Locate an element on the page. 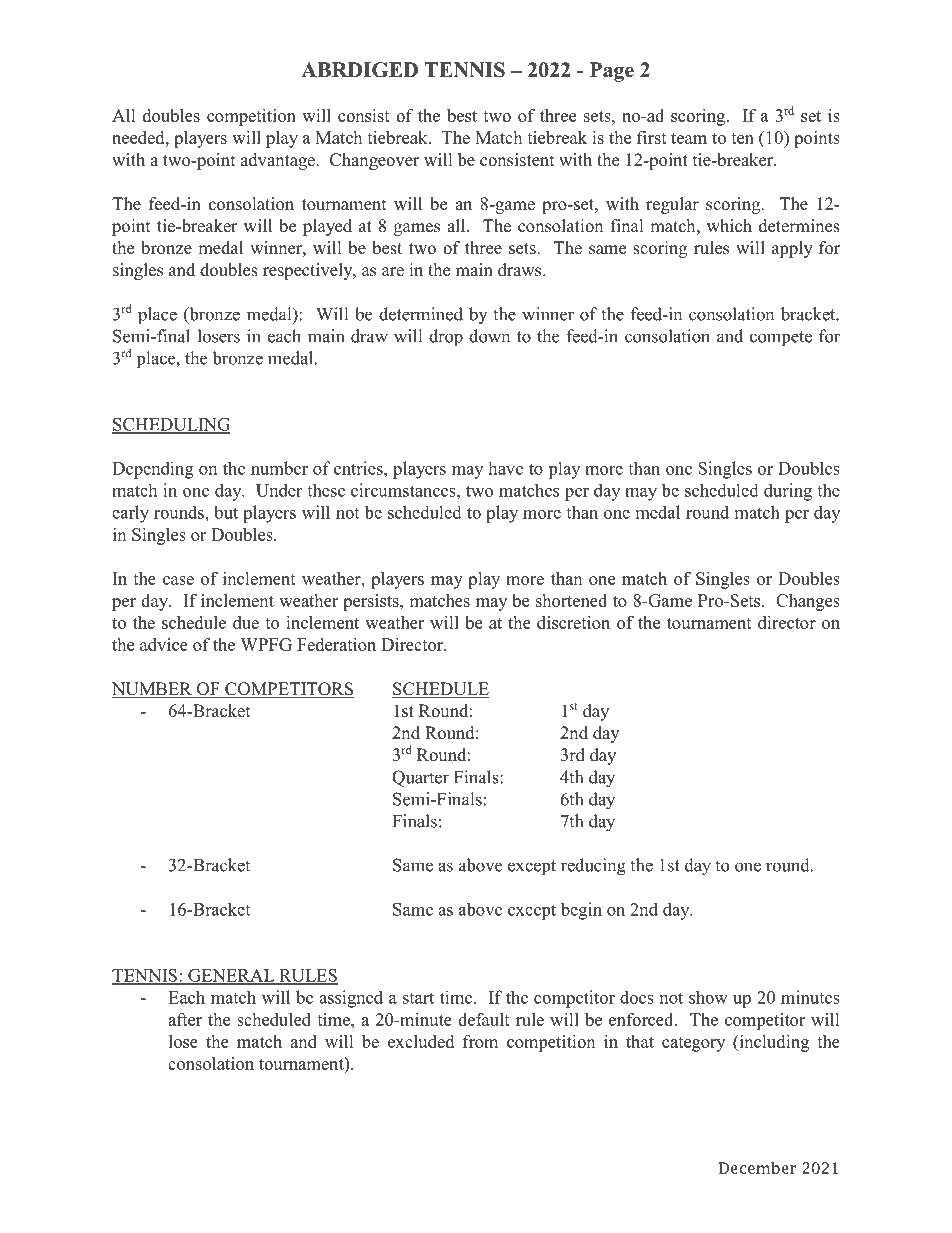 The width and height of the document is (952, 1233). from is located at coordinates (480, 1041).
